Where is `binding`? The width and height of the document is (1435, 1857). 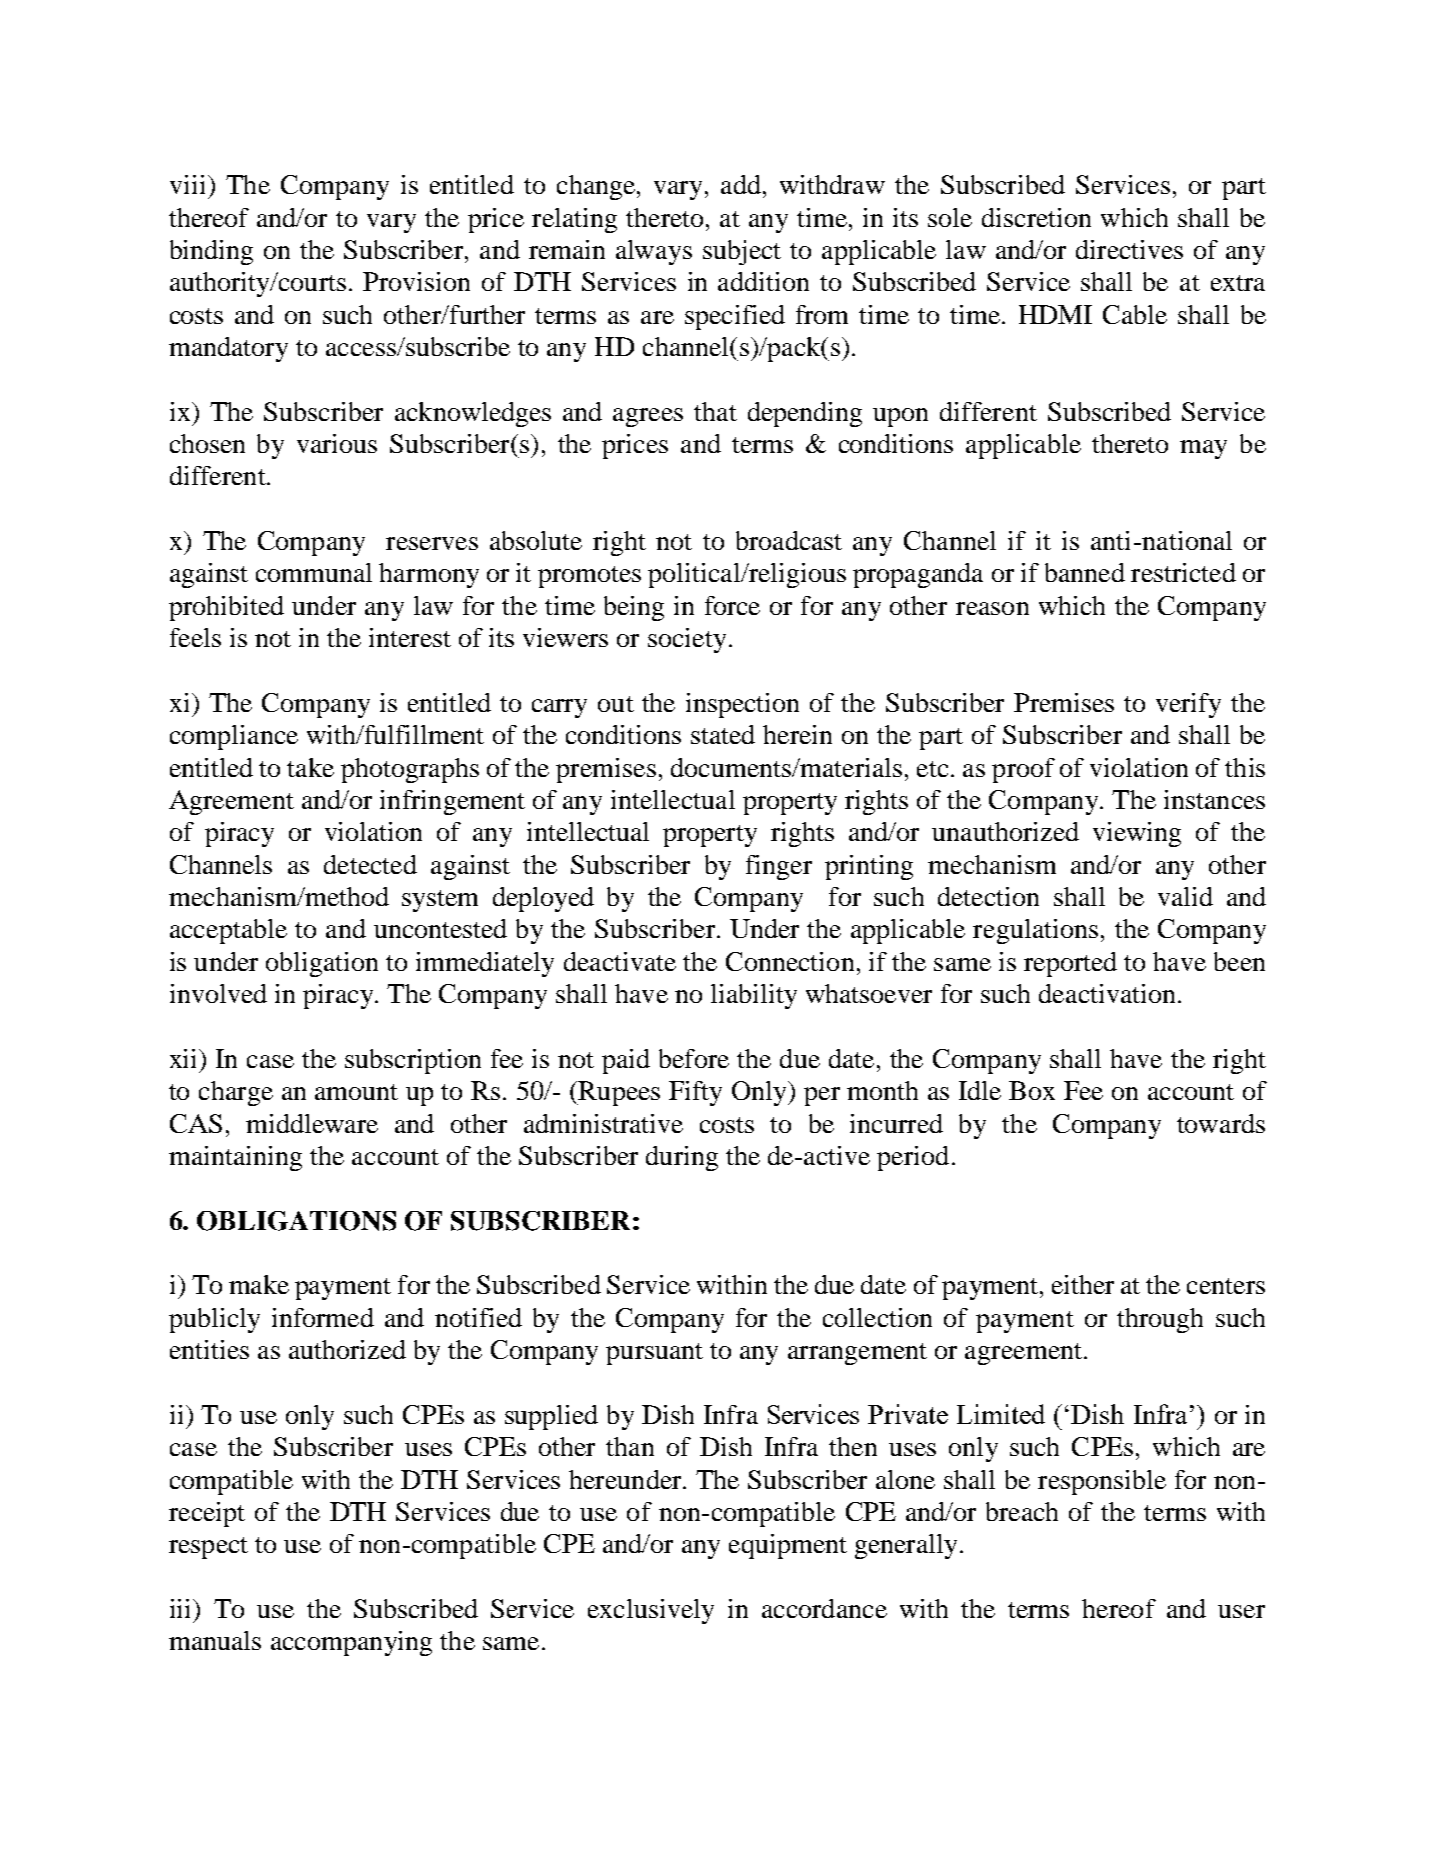
binding is located at coordinates (211, 252).
